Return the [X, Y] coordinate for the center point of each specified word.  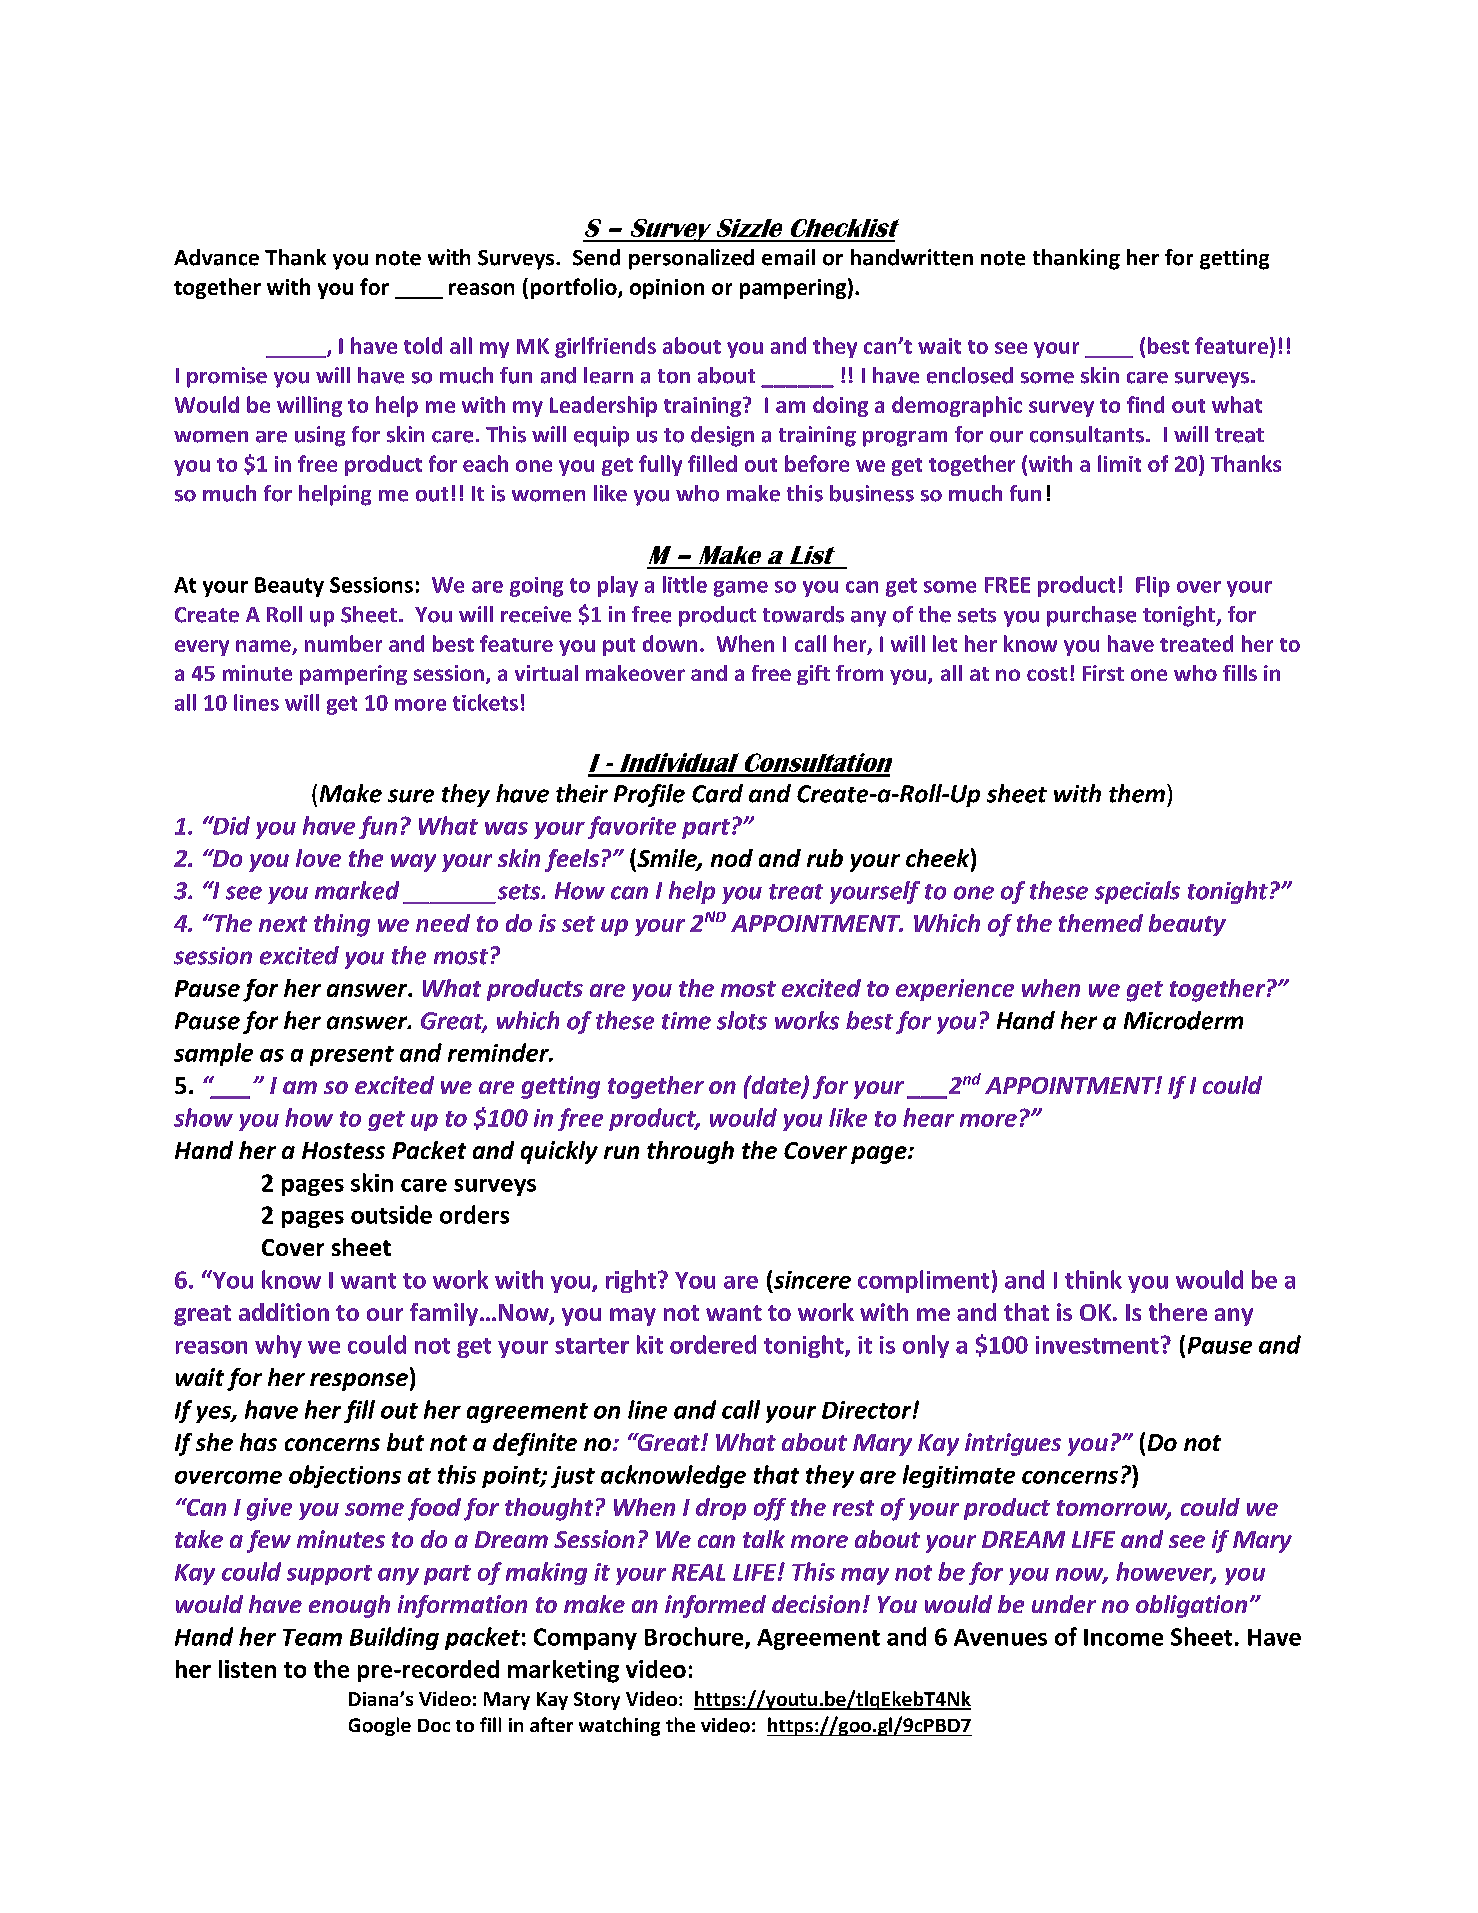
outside [391, 1214]
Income [1123, 1637]
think [1093, 1279]
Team [312, 1637]
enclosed [970, 375]
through [690, 1152]
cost [1047, 674]
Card [717, 793]
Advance [216, 257]
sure [411, 796]
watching [619, 1726]
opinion [667, 289]
